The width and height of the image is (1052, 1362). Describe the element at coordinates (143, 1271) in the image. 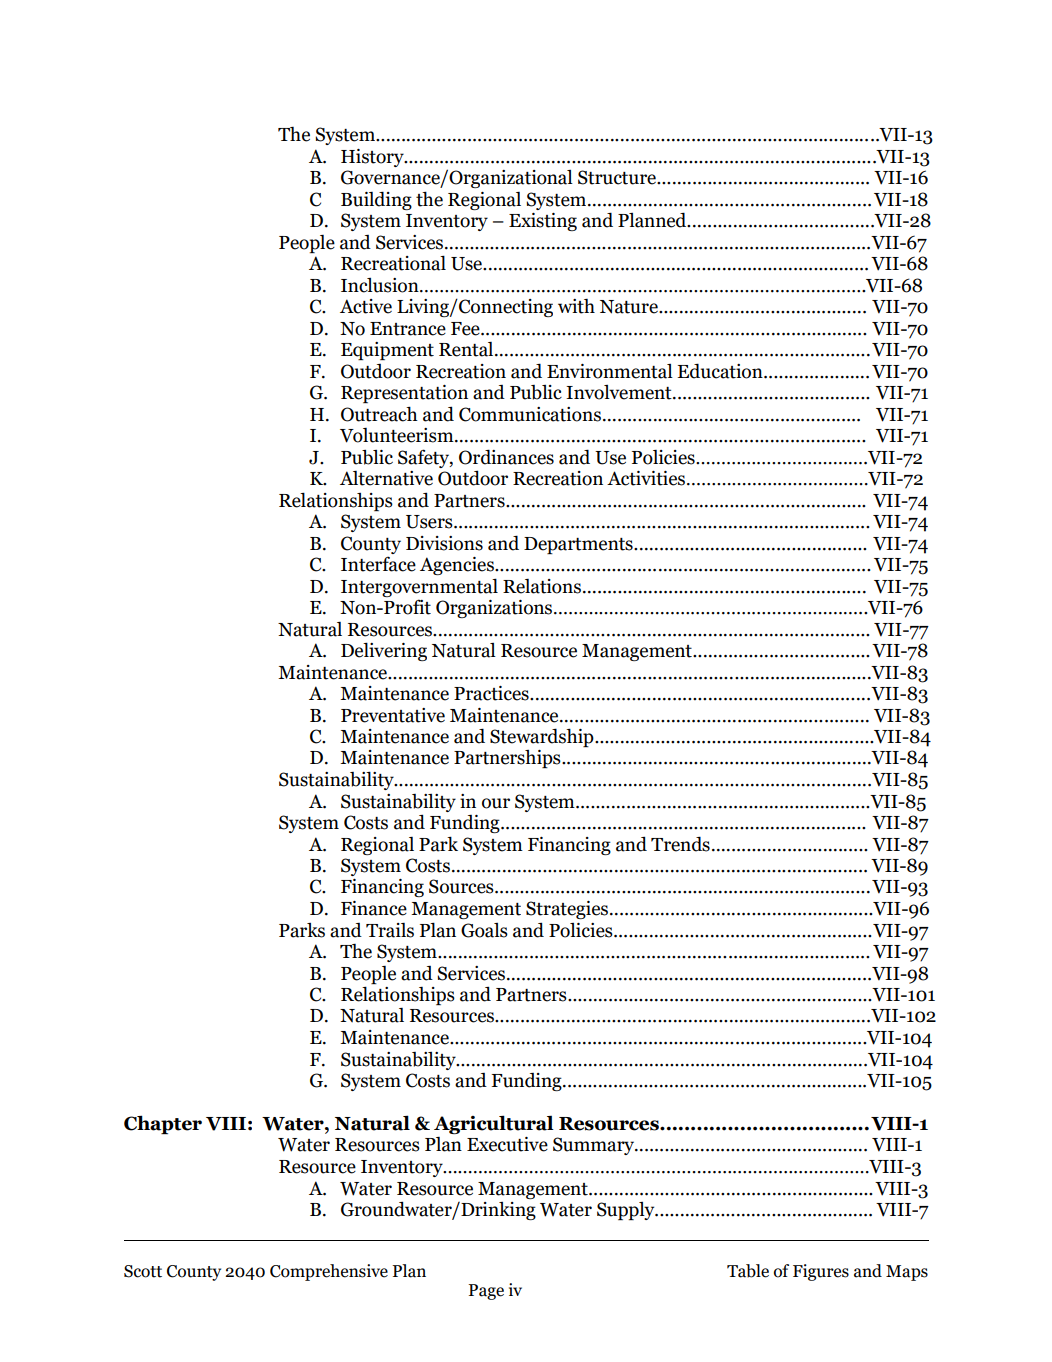

I see `Scott` at that location.
